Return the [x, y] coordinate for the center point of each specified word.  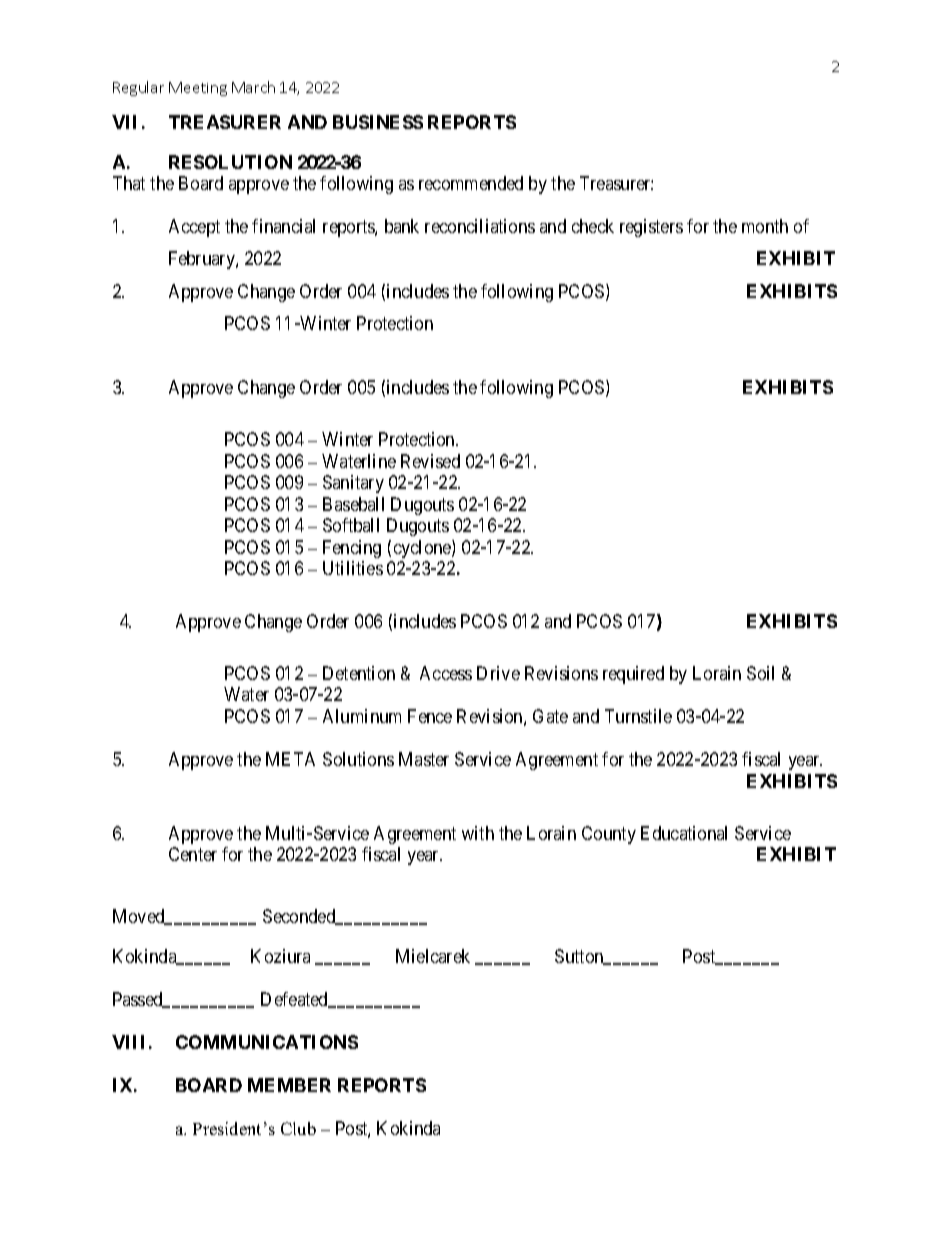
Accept [194, 228]
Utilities [353, 568]
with [478, 833]
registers [651, 228]
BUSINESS [378, 122]
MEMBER [289, 1085]
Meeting [198, 89]
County [609, 835]
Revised [430, 461]
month [765, 226]
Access [446, 673]
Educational [684, 833]
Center [193, 854]
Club [298, 1128]
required [633, 675]
